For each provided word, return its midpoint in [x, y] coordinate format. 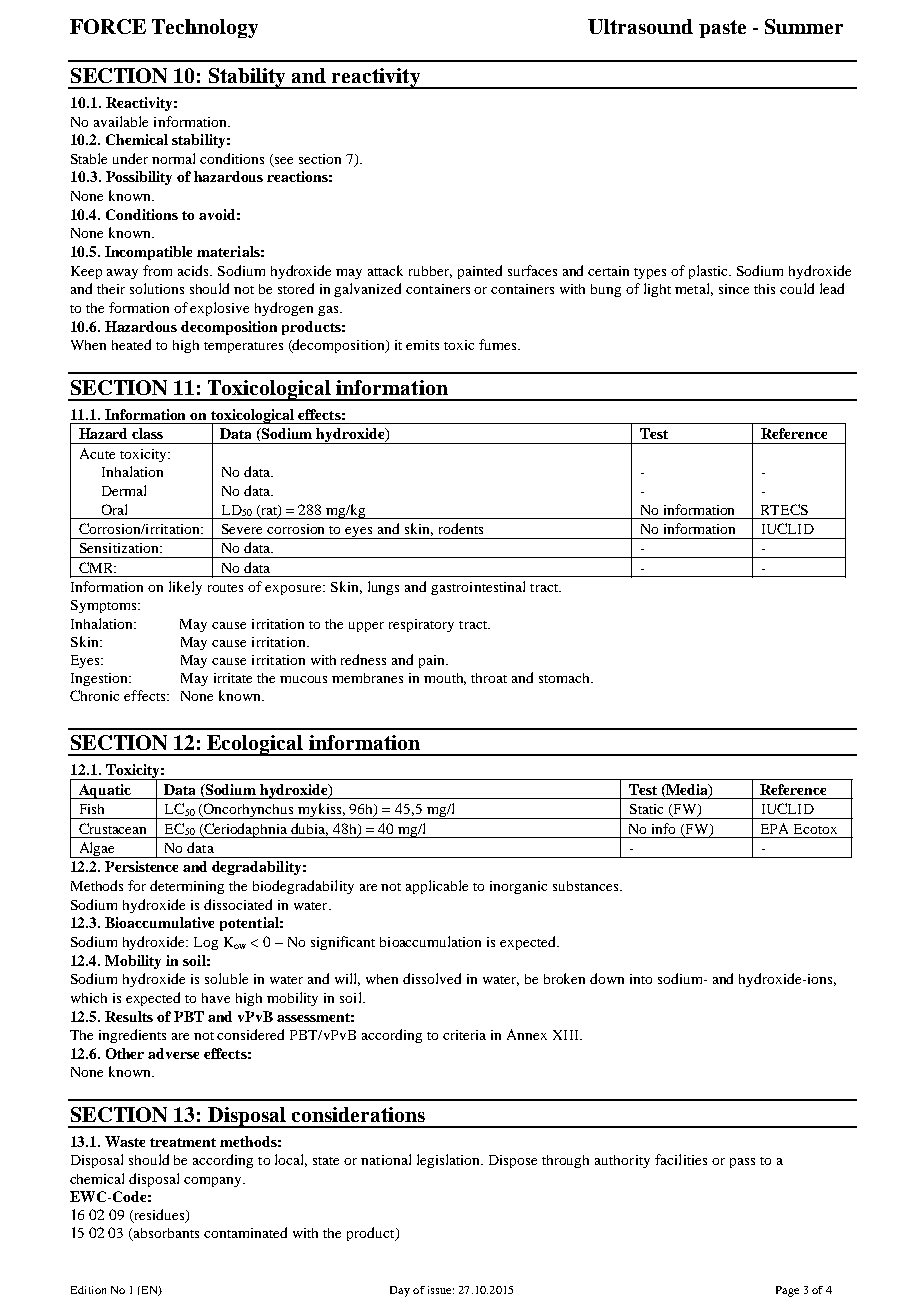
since [734, 289]
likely [185, 588]
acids [195, 270]
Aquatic [105, 791]
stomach [566, 678]
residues [159, 1216]
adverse [173, 1053]
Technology [205, 28]
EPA [774, 828]
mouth [445, 679]
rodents [461, 528]
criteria [464, 1035]
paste [722, 29]
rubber [430, 272]
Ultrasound [640, 26]
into [641, 979]
